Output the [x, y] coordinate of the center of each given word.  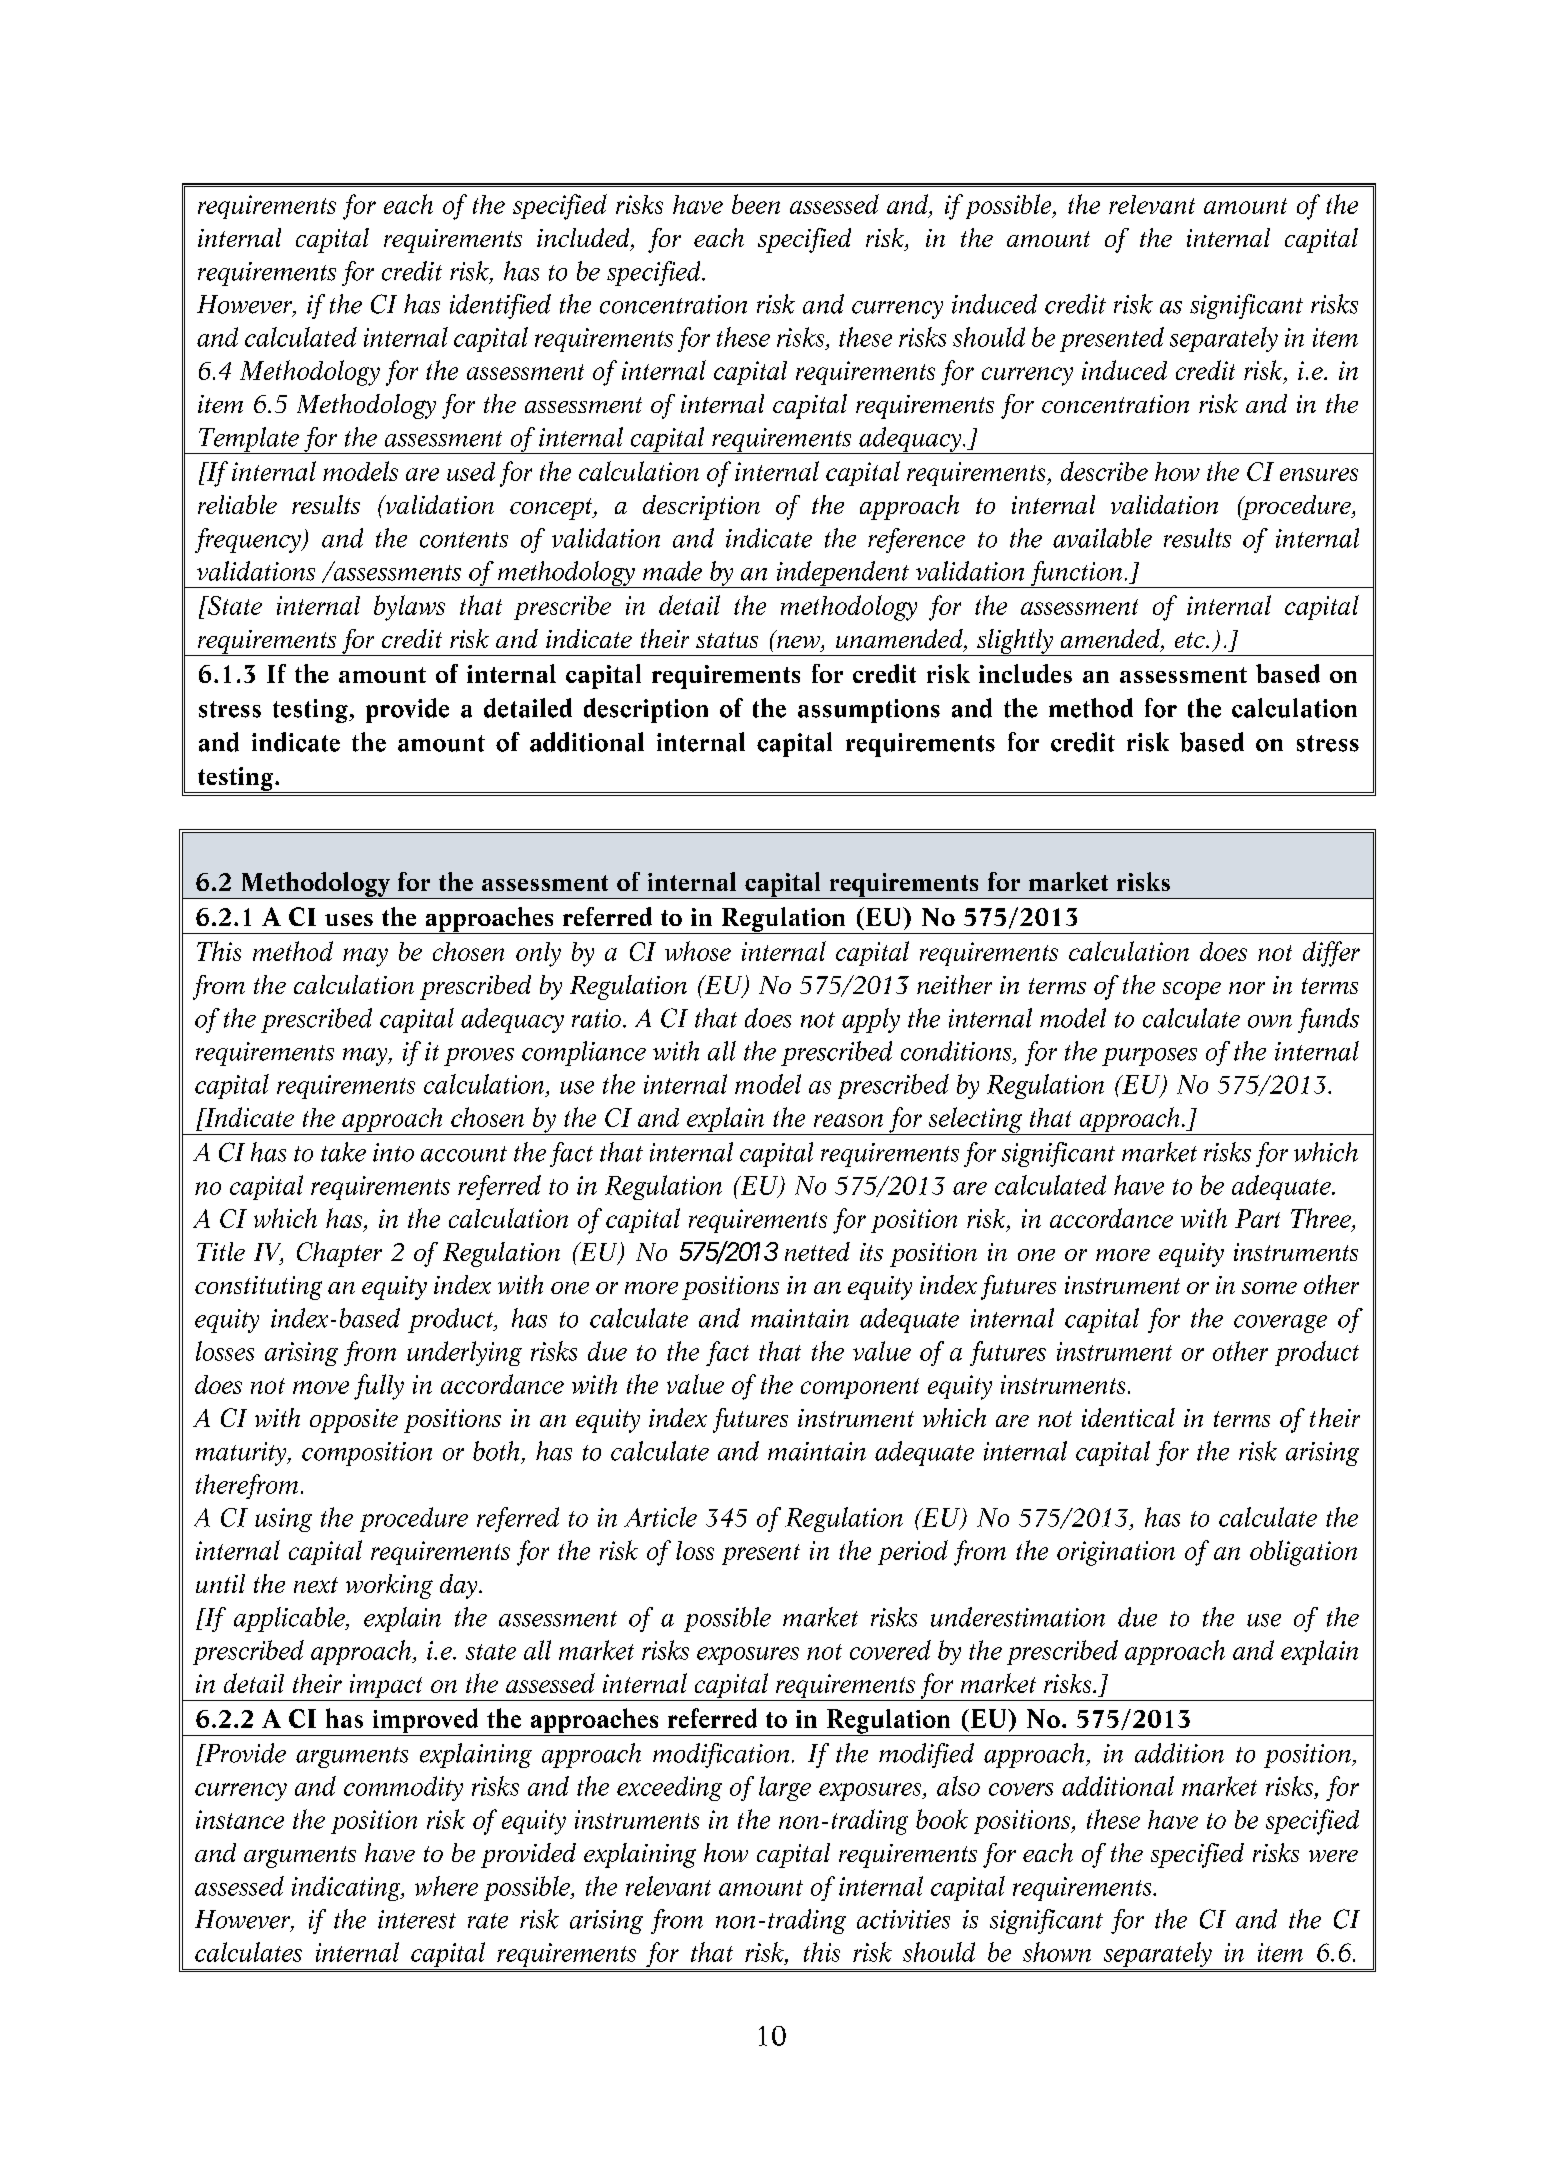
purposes [1149, 1057]
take [343, 1152]
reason [848, 1120]
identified [500, 306]
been [756, 204]
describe [1104, 471]
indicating [347, 1888]
